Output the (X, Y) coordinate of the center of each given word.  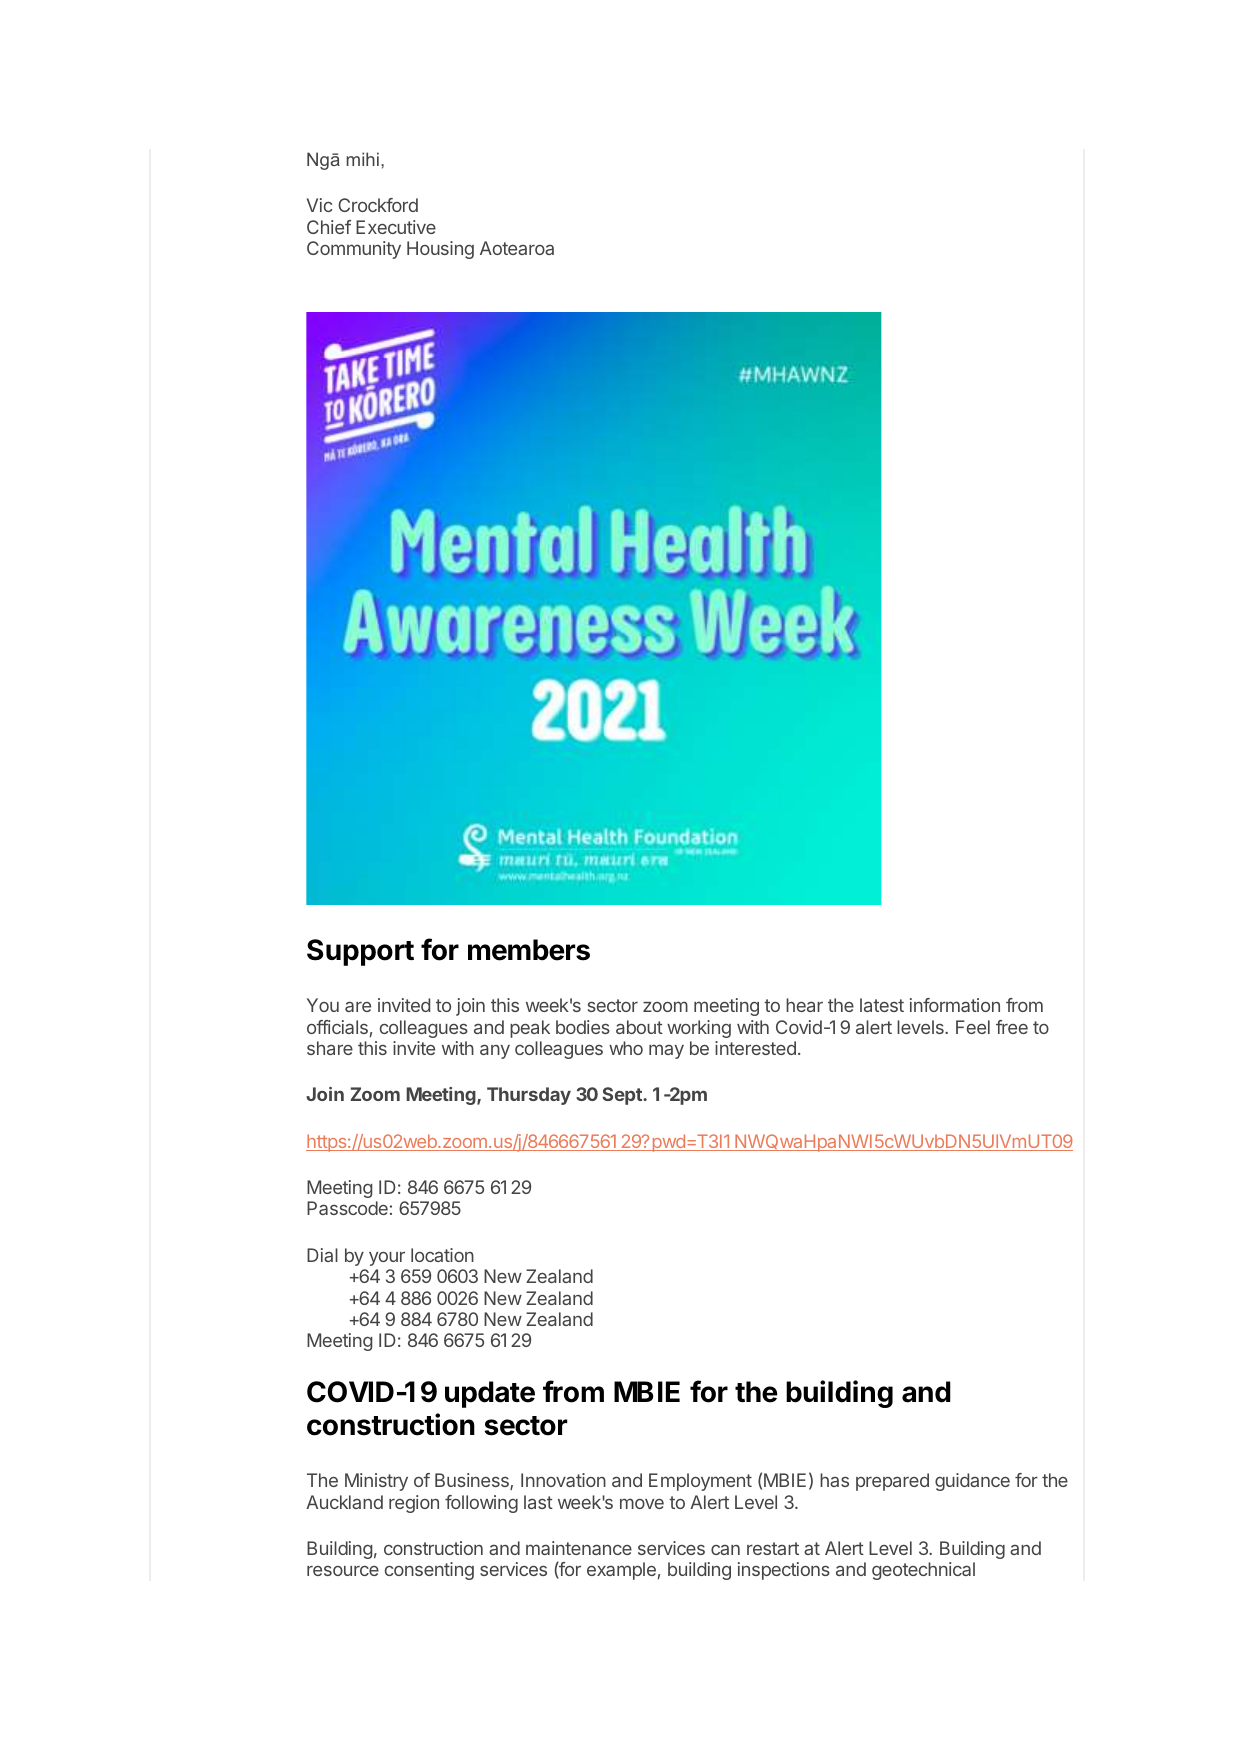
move (642, 1503)
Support (360, 952)
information (955, 1005)
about (639, 1027)
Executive (396, 227)
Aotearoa (517, 248)
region (414, 1504)
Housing (440, 250)
